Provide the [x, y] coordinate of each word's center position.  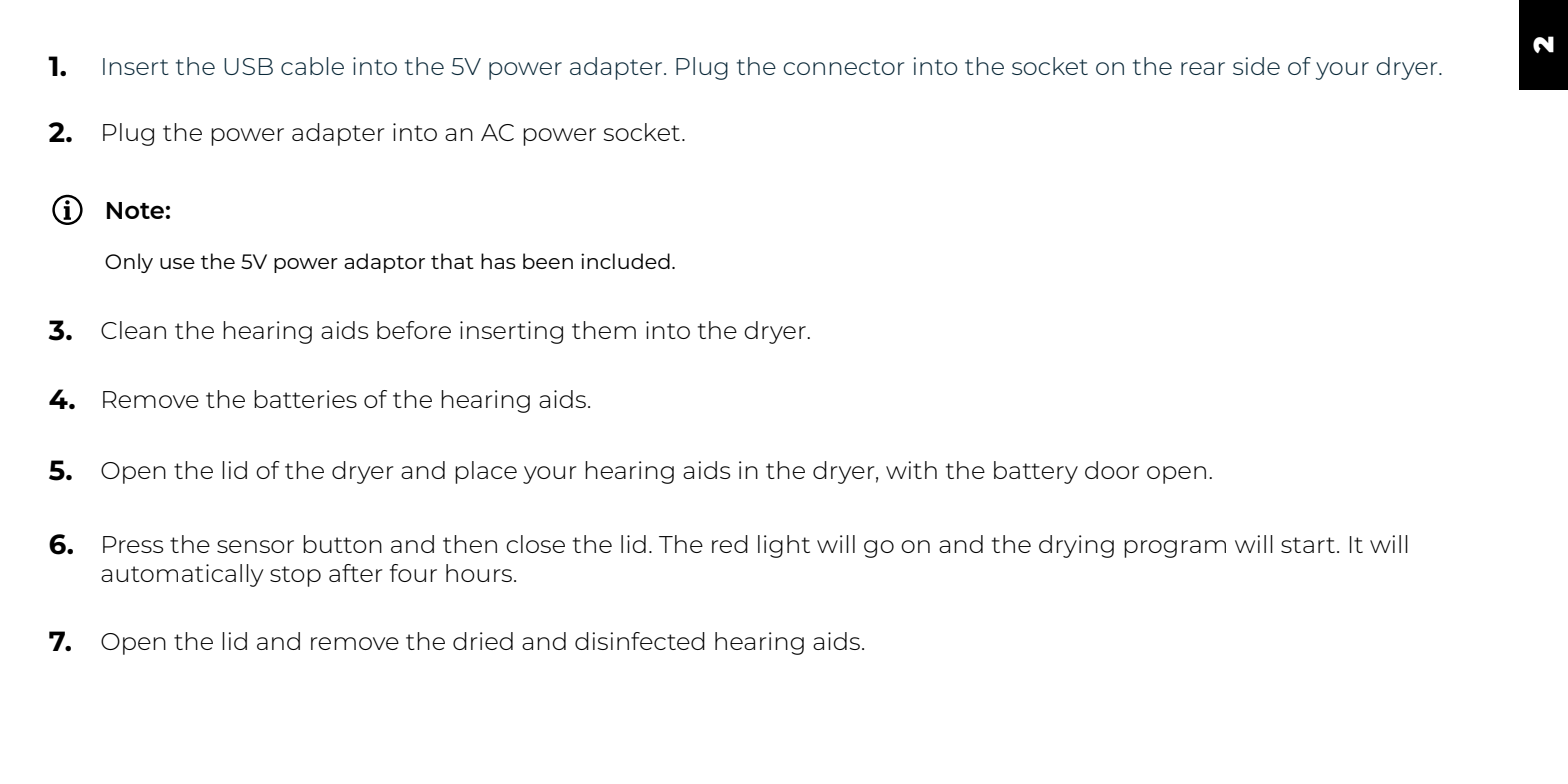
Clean [133, 330]
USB [248, 66]
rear [1203, 68]
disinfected [640, 641]
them [604, 330]
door [1112, 470]
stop [295, 576]
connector [843, 67]
